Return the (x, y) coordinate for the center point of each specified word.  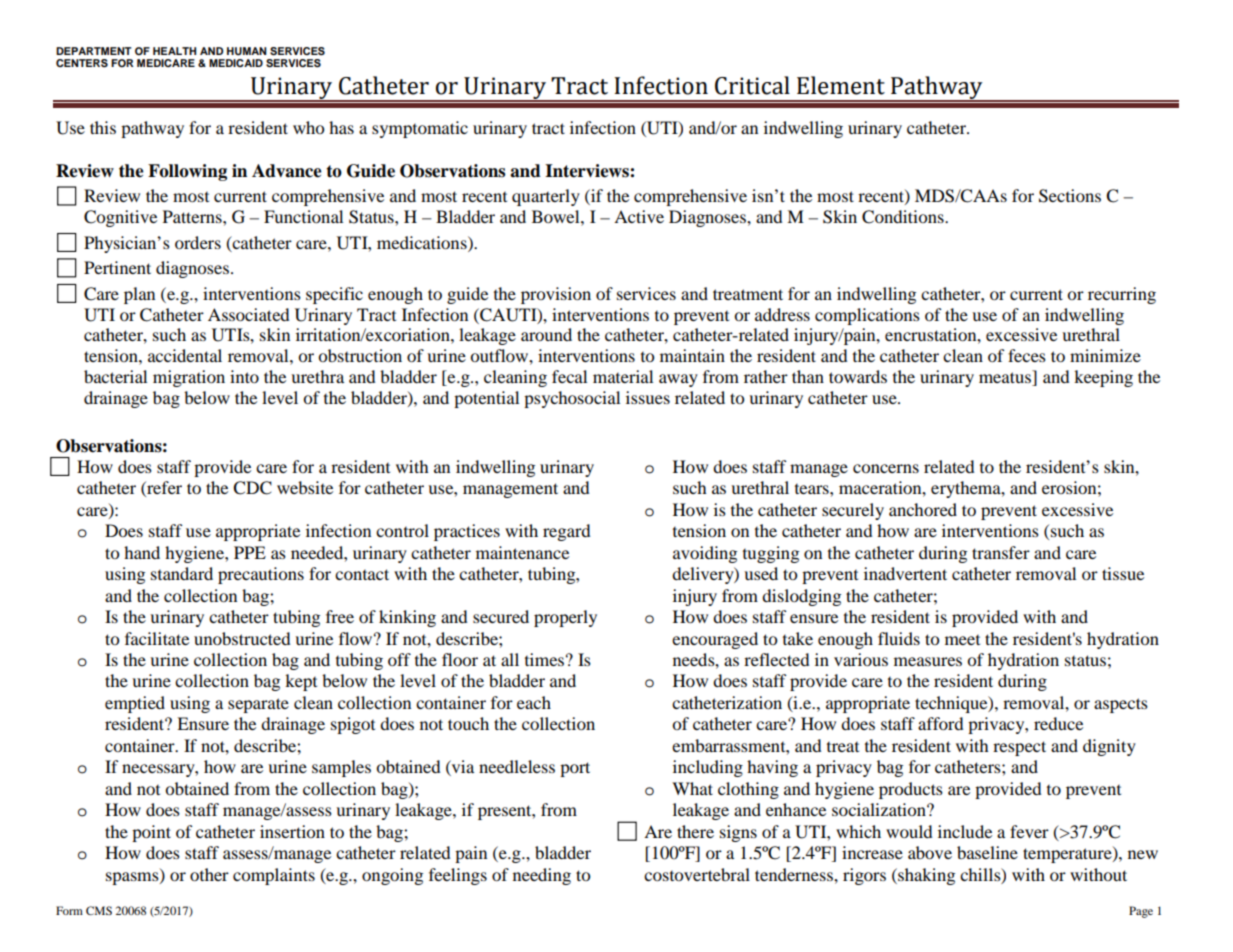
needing (542, 876)
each (534, 702)
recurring (1122, 295)
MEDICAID (236, 63)
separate (258, 705)
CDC (252, 488)
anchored (923, 509)
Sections (1070, 196)
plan (139, 295)
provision (556, 295)
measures (928, 661)
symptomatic (420, 129)
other (209, 874)
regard (567, 532)
